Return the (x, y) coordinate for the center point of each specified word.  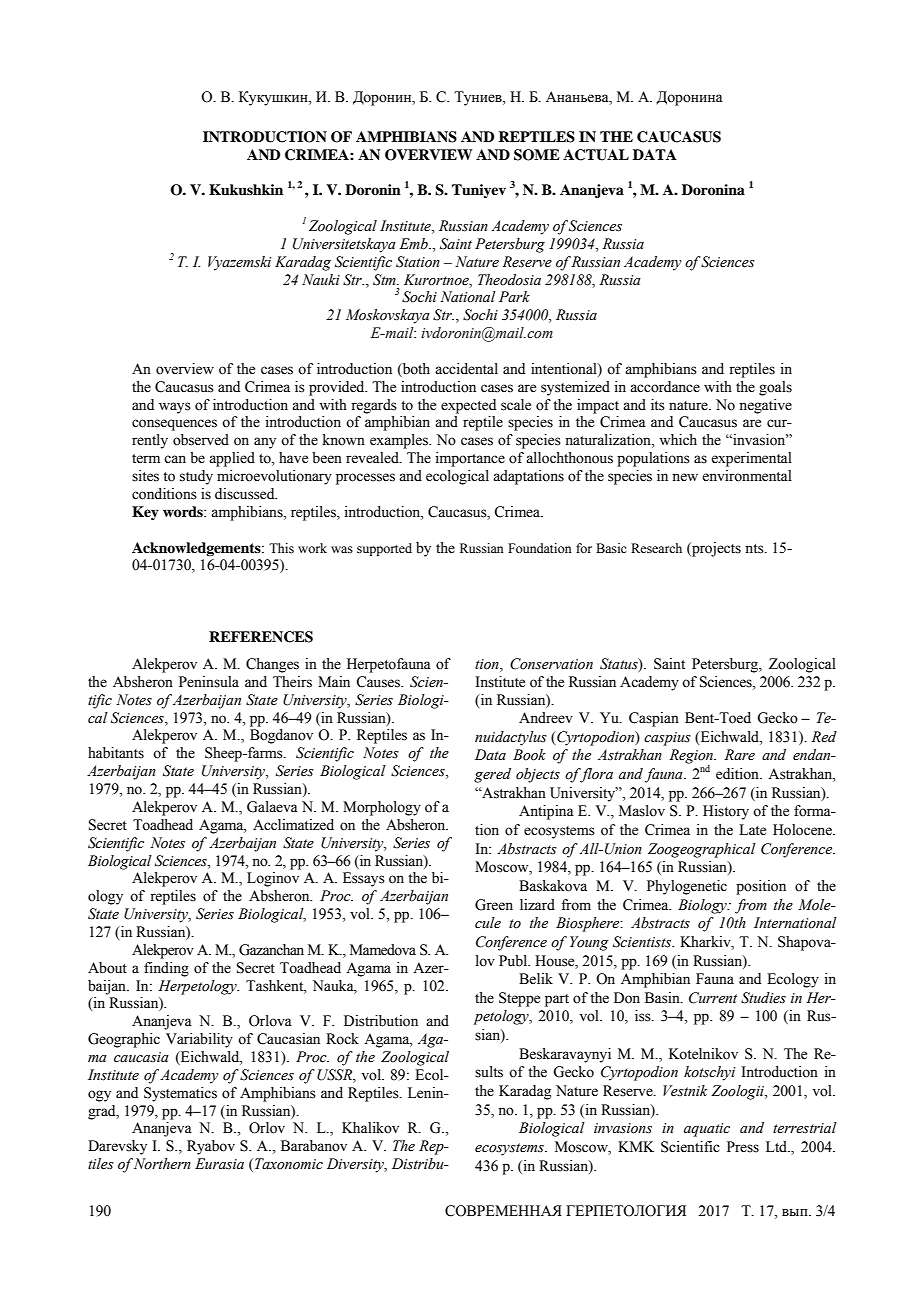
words (184, 511)
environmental (747, 476)
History (726, 812)
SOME (537, 155)
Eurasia (219, 1164)
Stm (385, 280)
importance (470, 459)
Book (529, 755)
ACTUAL (596, 155)
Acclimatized (293, 825)
